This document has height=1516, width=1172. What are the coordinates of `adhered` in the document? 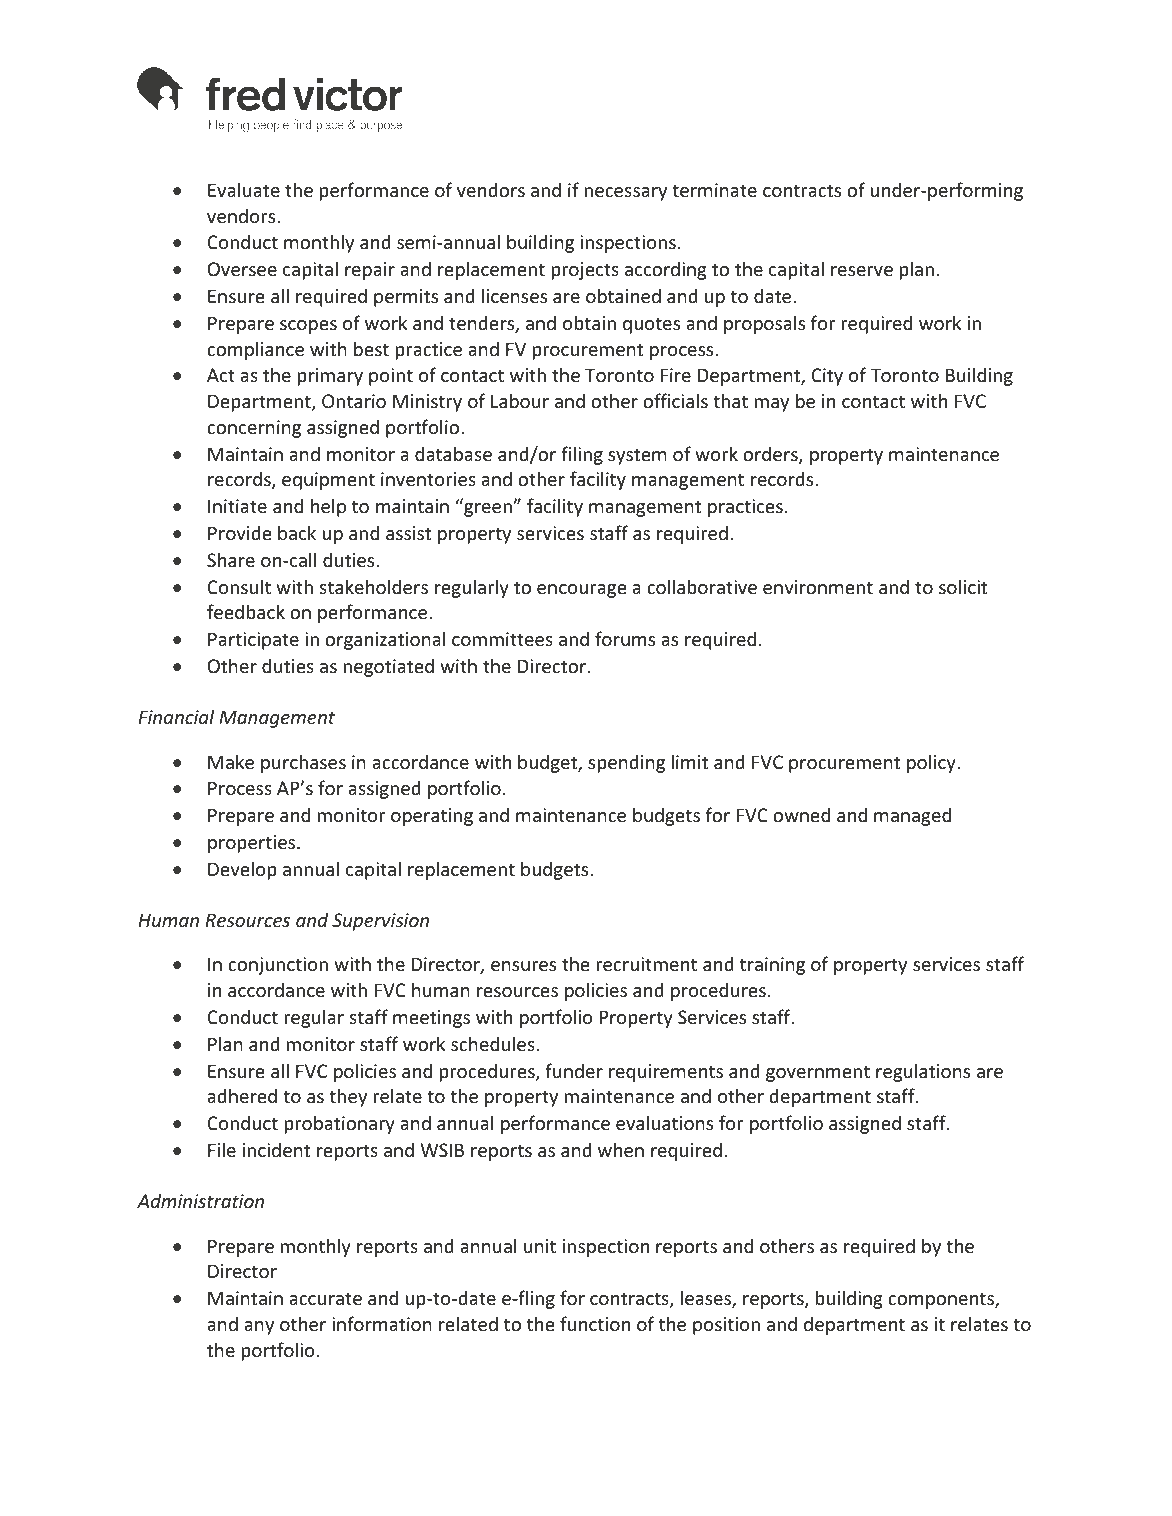 It's located at (242, 1095).
